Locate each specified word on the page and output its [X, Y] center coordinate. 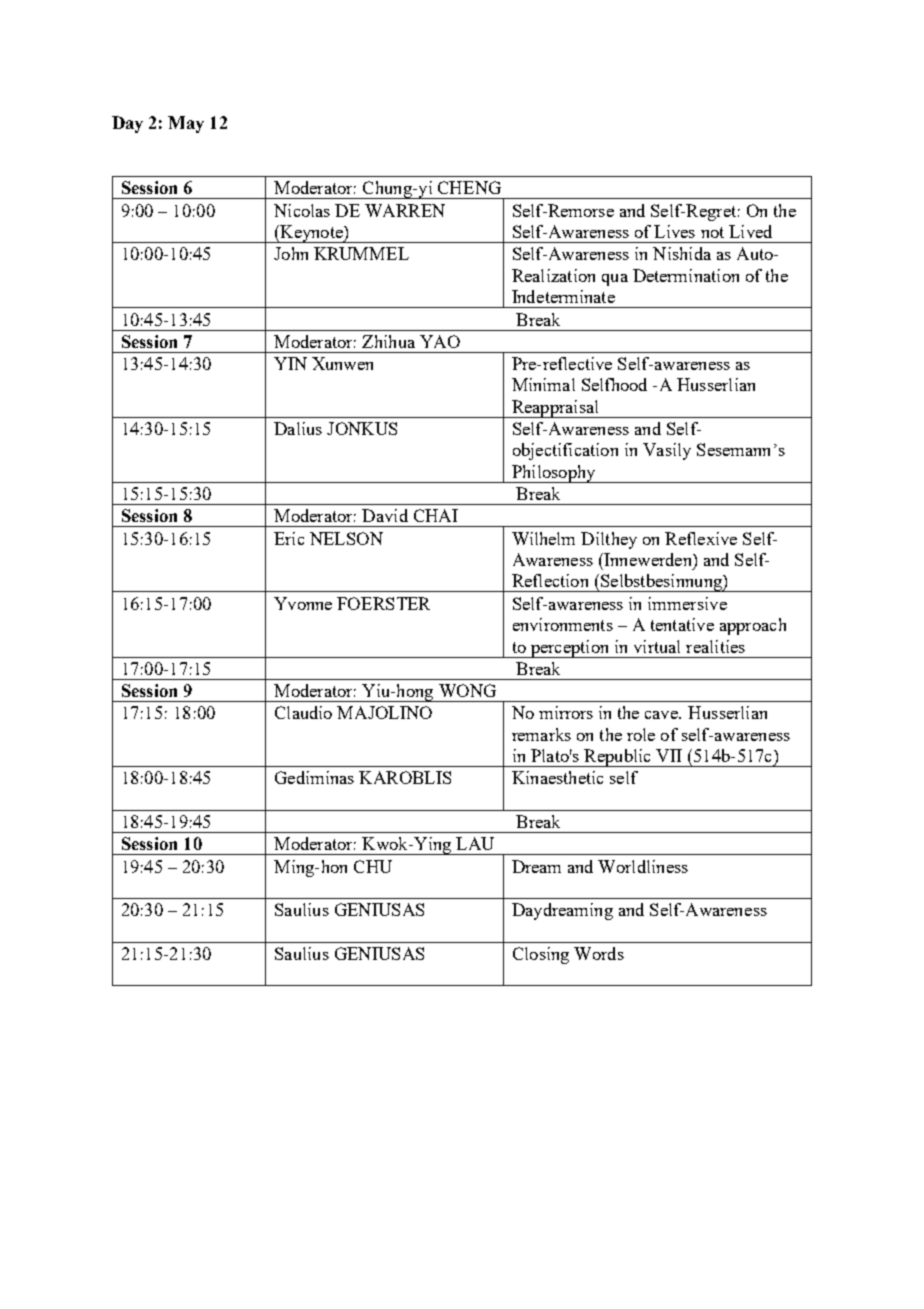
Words [599, 953]
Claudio [303, 712]
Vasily [667, 451]
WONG [467, 690]
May [186, 124]
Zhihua [388, 341]
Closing [541, 955]
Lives [674, 231]
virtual [657, 646]
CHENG [469, 187]
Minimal [543, 384]
